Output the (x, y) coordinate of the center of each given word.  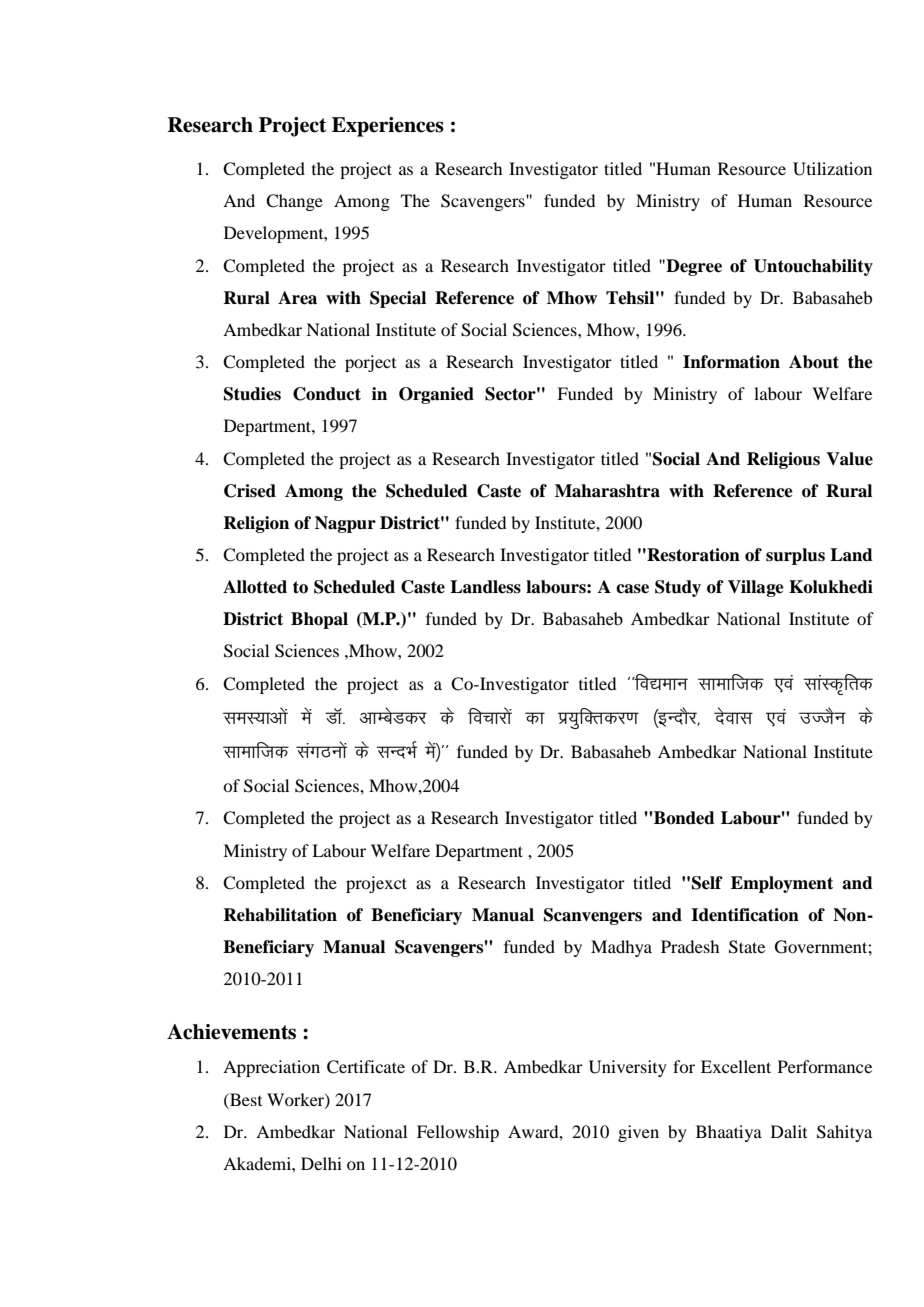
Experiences (388, 127)
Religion (256, 524)
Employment (782, 884)
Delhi (321, 1163)
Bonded (683, 818)
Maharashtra (607, 491)
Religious (783, 460)
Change (294, 202)
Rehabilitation (280, 915)
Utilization (832, 169)
